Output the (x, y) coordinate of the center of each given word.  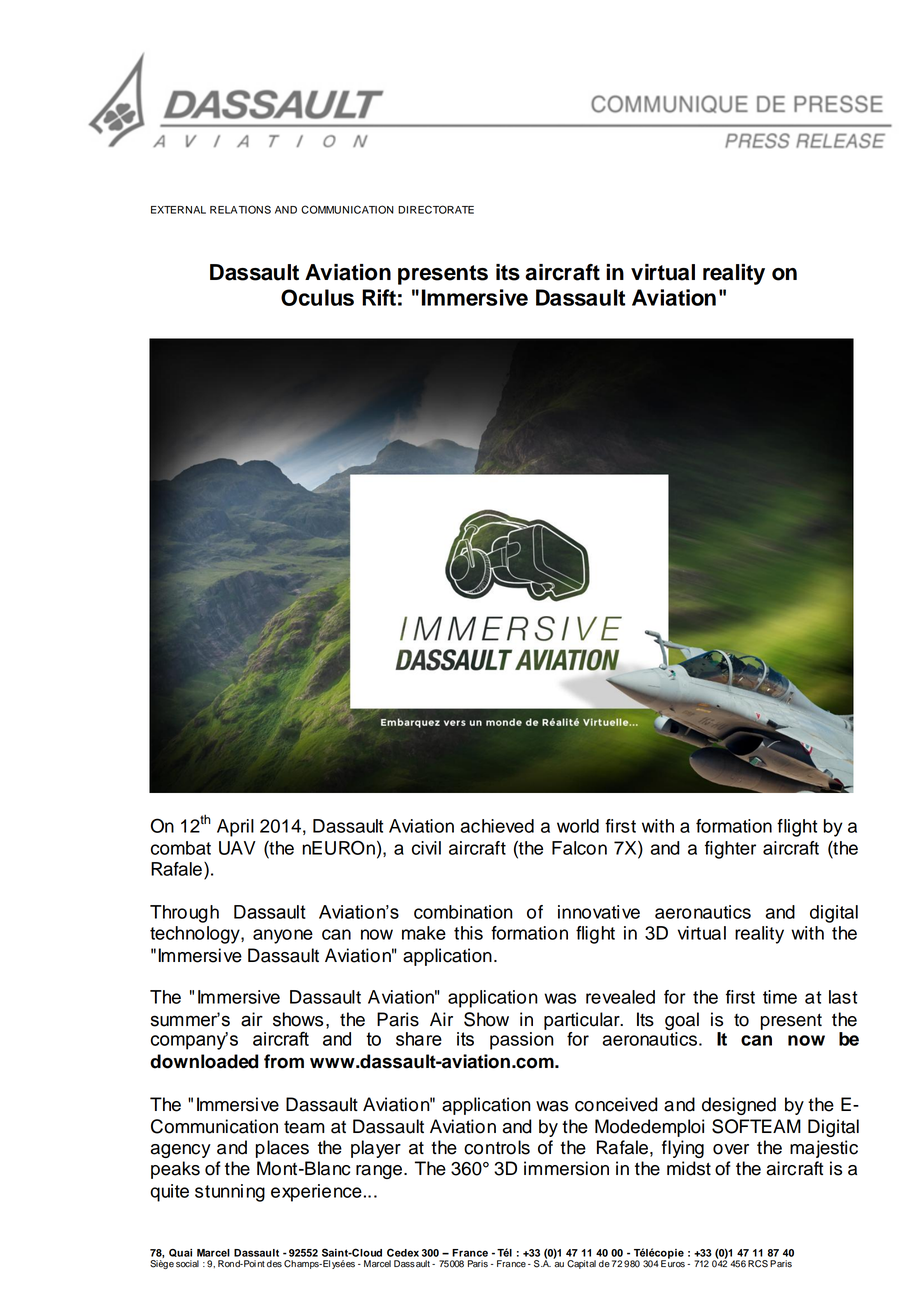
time (780, 997)
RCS (758, 1264)
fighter (730, 850)
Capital (581, 1264)
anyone (283, 936)
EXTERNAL (178, 210)
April (235, 828)
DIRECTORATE (436, 209)
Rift (379, 297)
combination (463, 912)
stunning (230, 1193)
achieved (497, 826)
